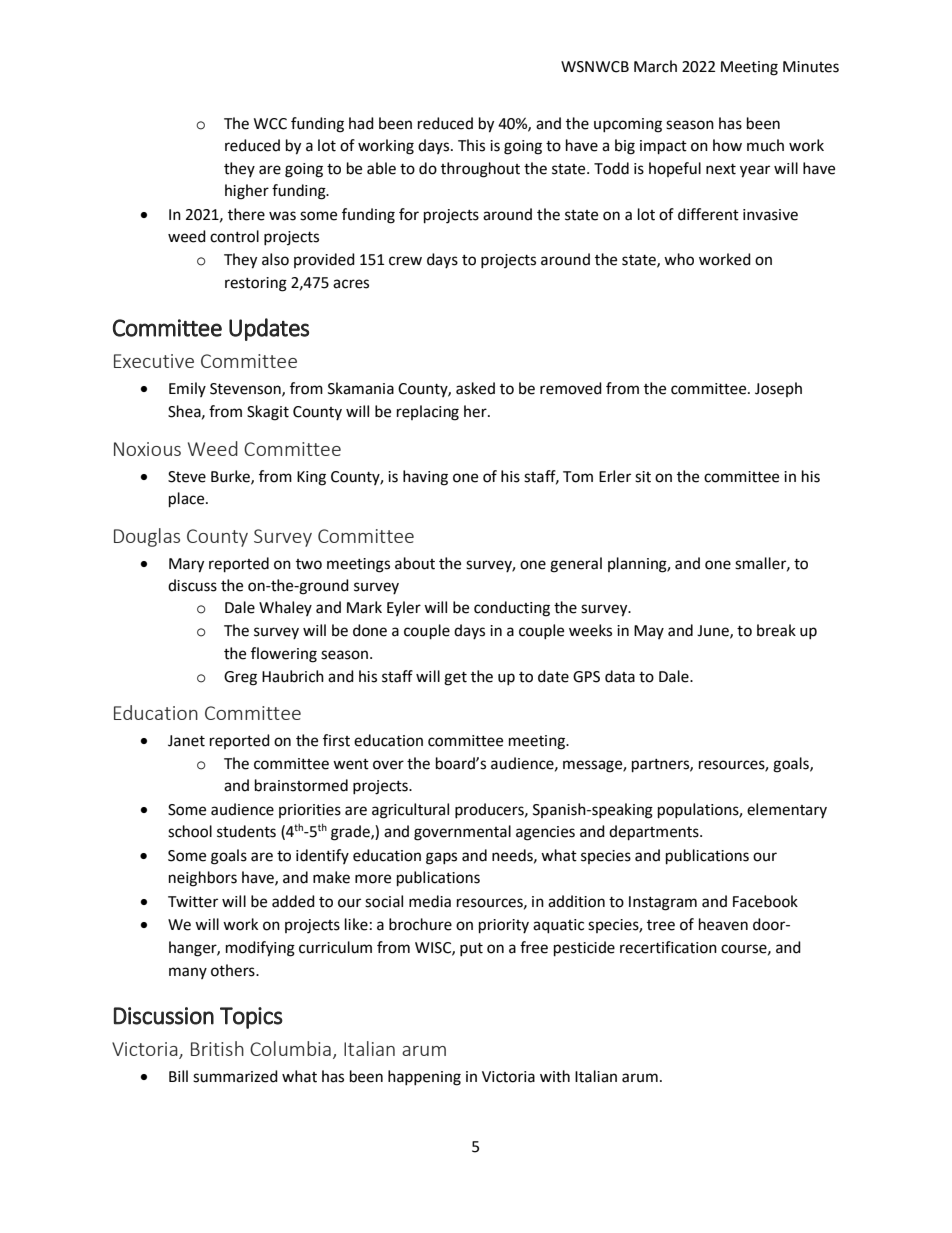 The width and height of the screenshot is (952, 1233). I want to click on break, so click(776, 630).
